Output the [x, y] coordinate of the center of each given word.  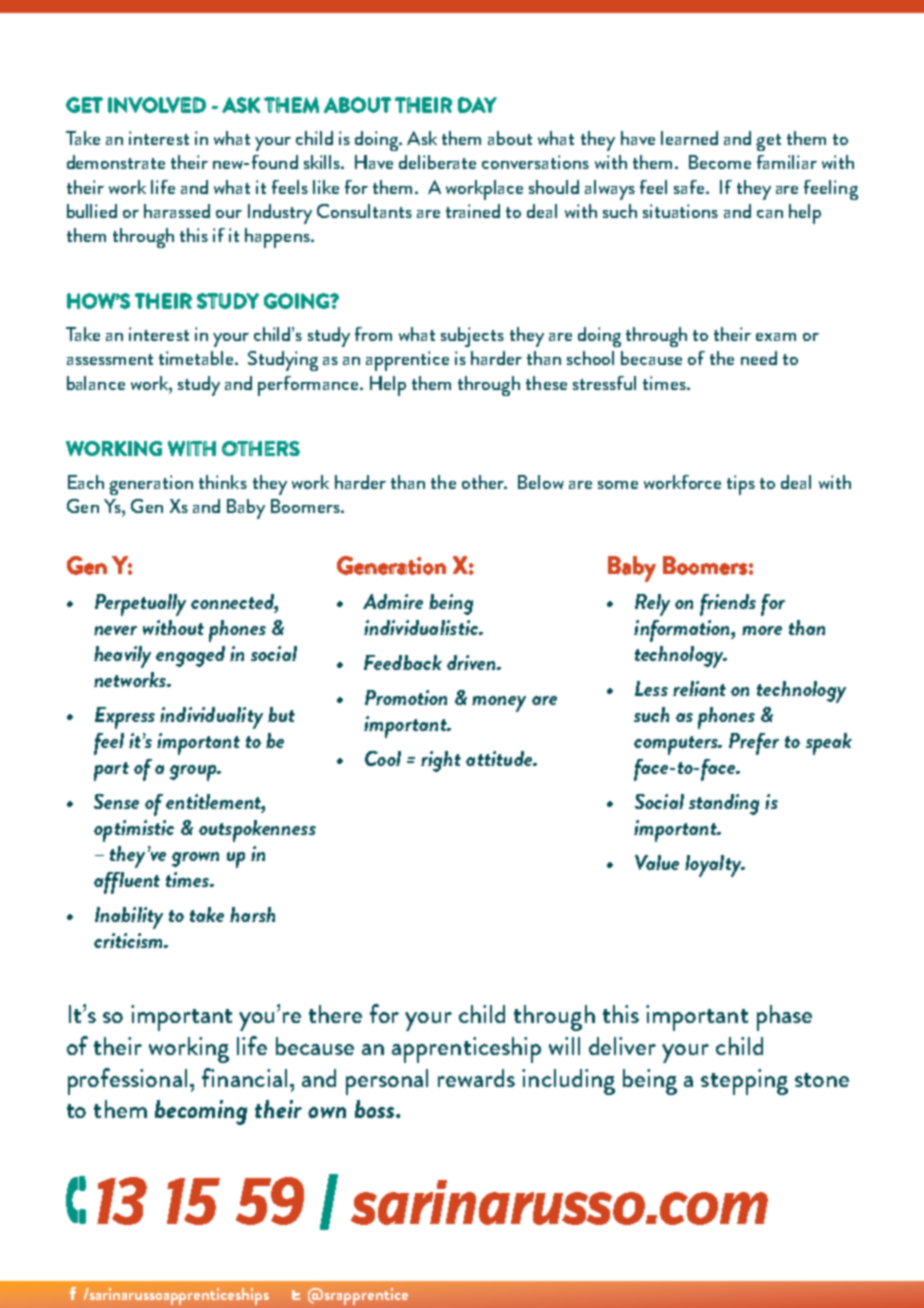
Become [720, 162]
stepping [744, 1082]
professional [127, 1081]
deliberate [437, 162]
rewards [476, 1078]
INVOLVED [157, 105]
